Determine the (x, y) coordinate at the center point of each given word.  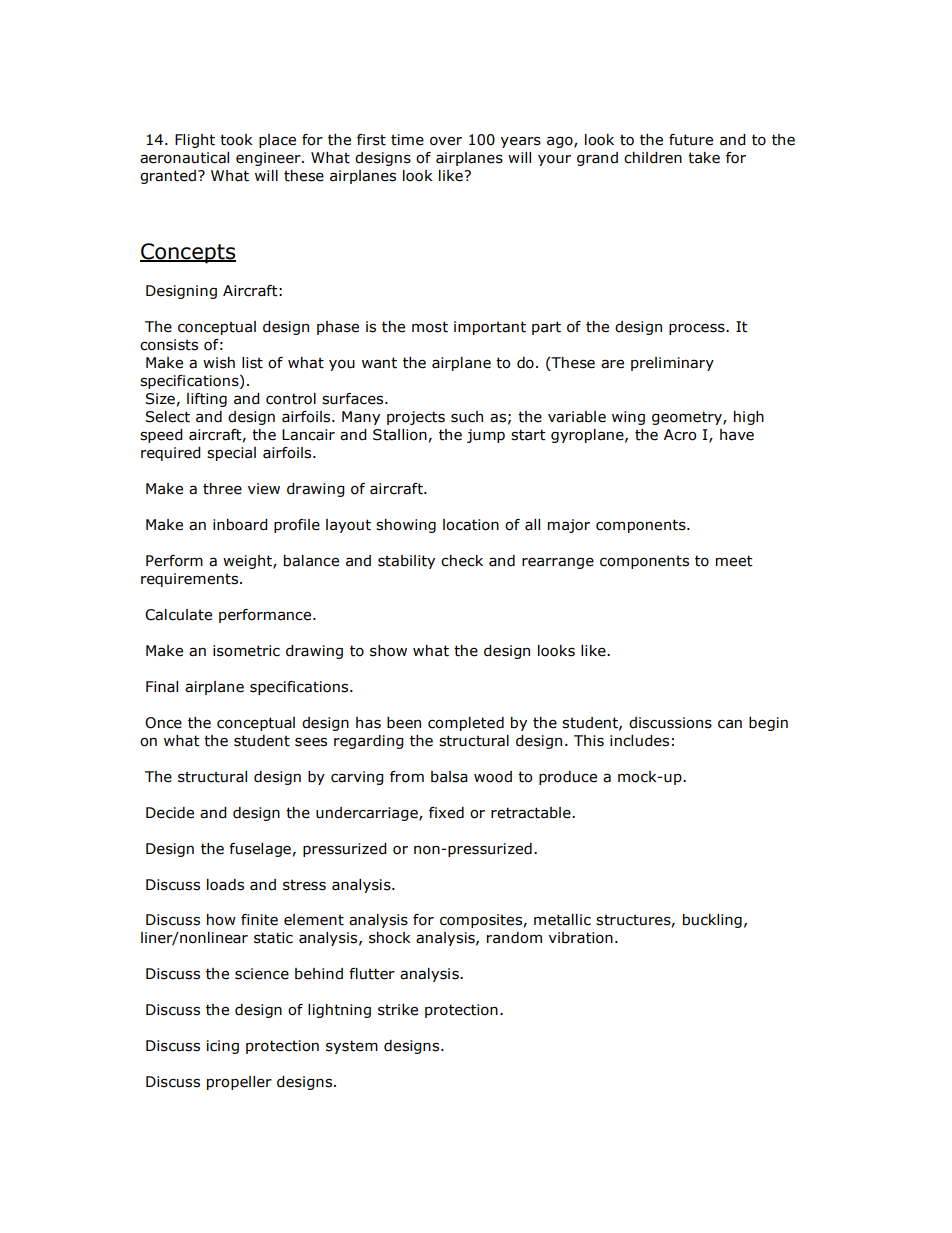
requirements (191, 580)
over (446, 141)
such (467, 417)
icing (223, 1047)
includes (639, 741)
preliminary (672, 364)
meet (734, 561)
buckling (712, 921)
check (462, 561)
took (236, 140)
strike (398, 1010)
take (704, 158)
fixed (446, 813)
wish (219, 363)
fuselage (260, 850)
